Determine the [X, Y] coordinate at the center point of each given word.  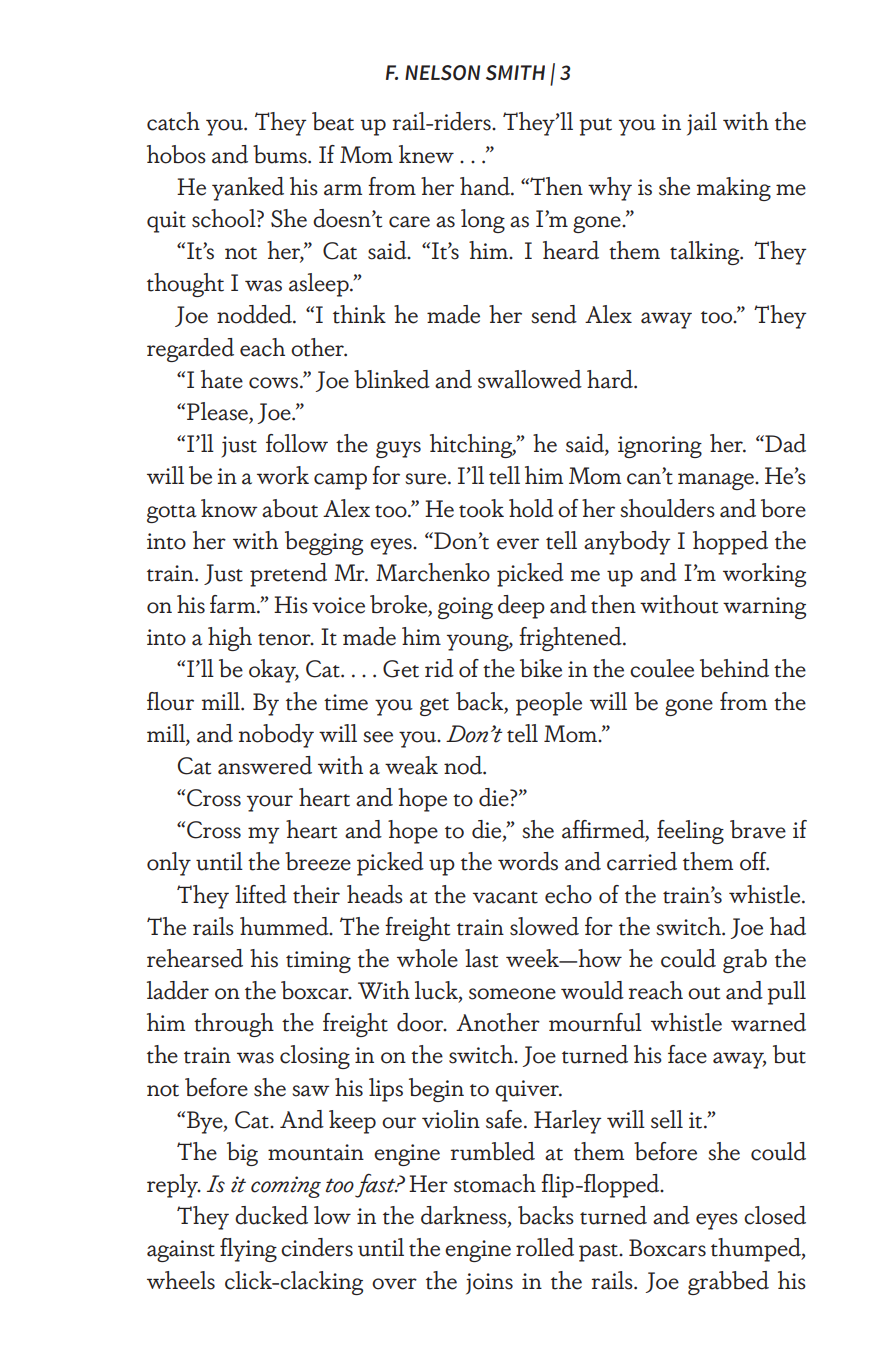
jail [702, 124]
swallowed [530, 379]
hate [222, 379]
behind [734, 668]
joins [489, 1284]
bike [541, 668]
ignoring [660, 447]
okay [273, 671]
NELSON [442, 73]
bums [281, 154]
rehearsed [195, 958]
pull [786, 993]
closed [775, 1215]
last [481, 958]
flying [248, 1250]
